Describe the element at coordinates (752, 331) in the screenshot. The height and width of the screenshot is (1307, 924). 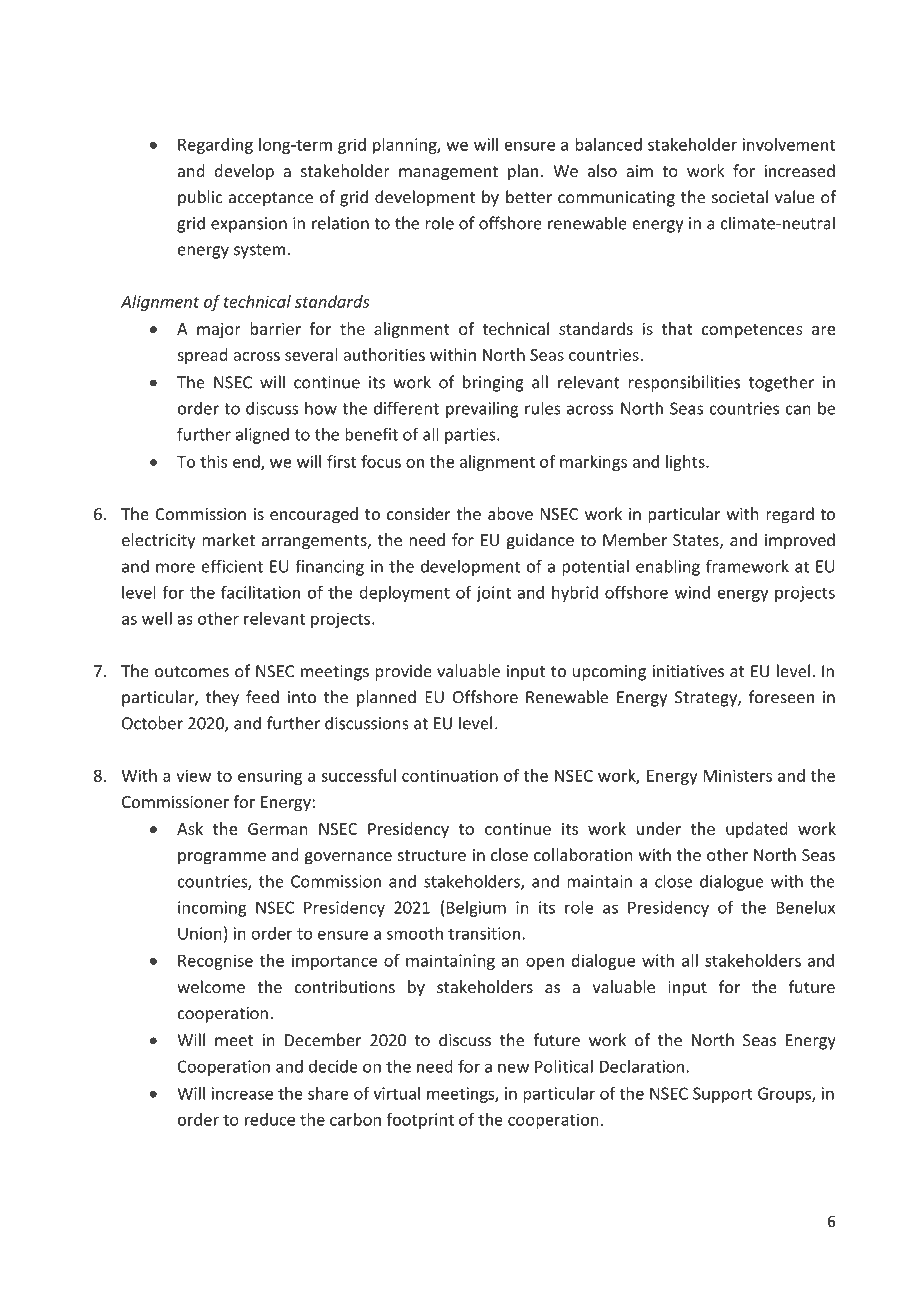
I see `competences` at that location.
